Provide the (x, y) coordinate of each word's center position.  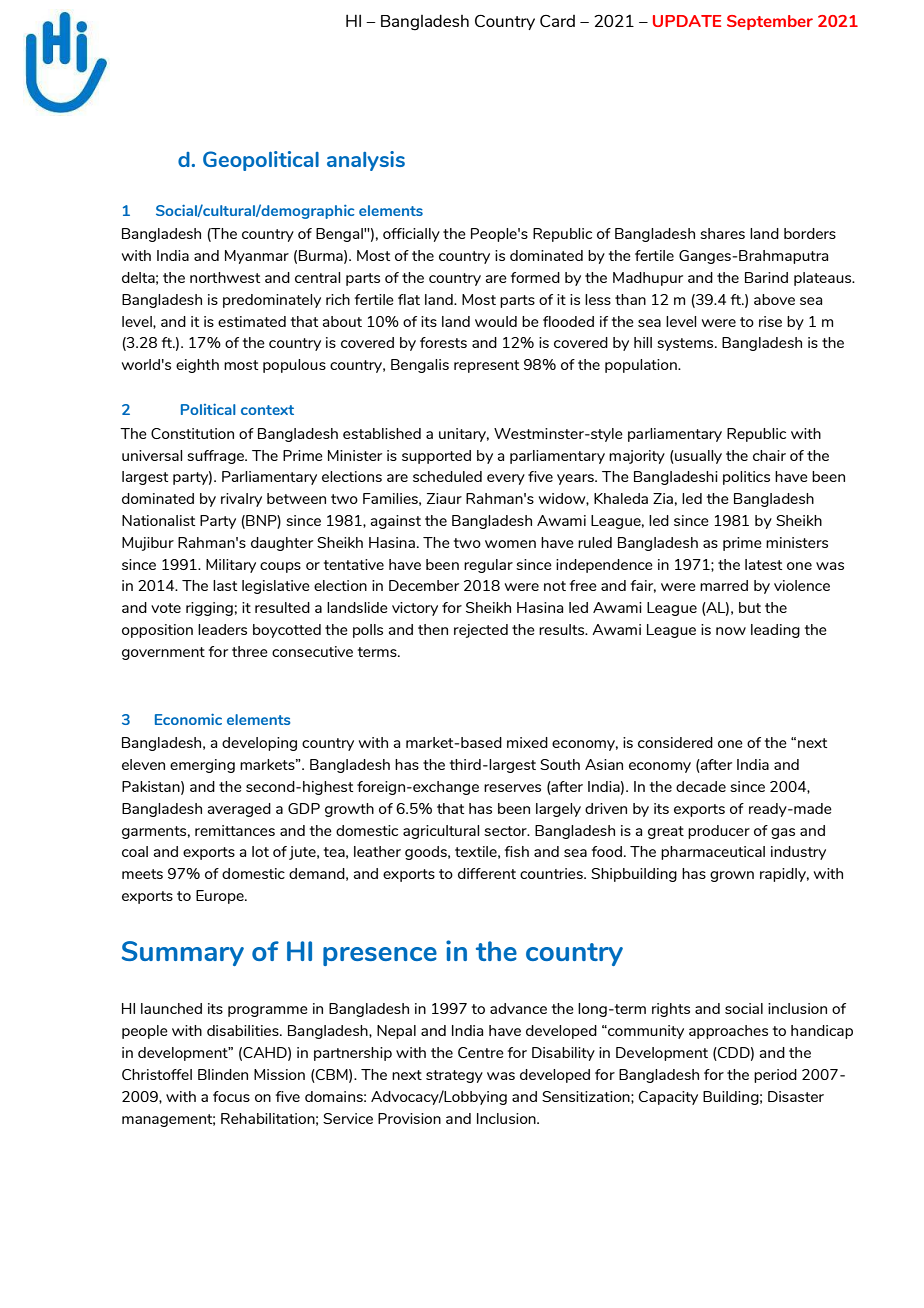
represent (486, 366)
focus (231, 1096)
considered (675, 742)
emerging (202, 766)
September (770, 22)
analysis (366, 161)
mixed (527, 742)
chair (769, 455)
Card (557, 21)
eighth (197, 366)
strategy (454, 1076)
